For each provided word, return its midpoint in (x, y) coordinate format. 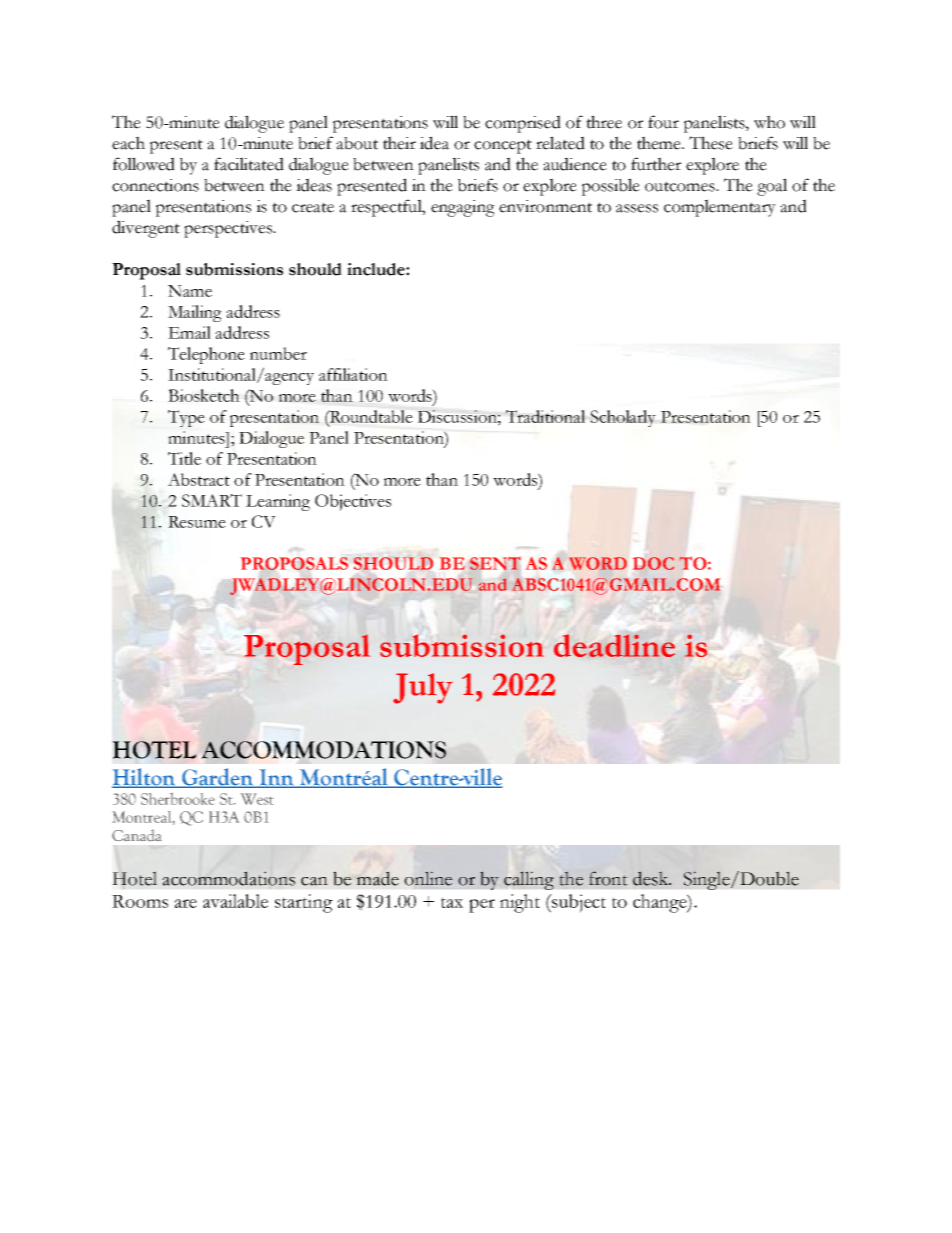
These (711, 143)
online (428, 878)
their (399, 143)
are (185, 903)
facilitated (249, 164)
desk (652, 878)
